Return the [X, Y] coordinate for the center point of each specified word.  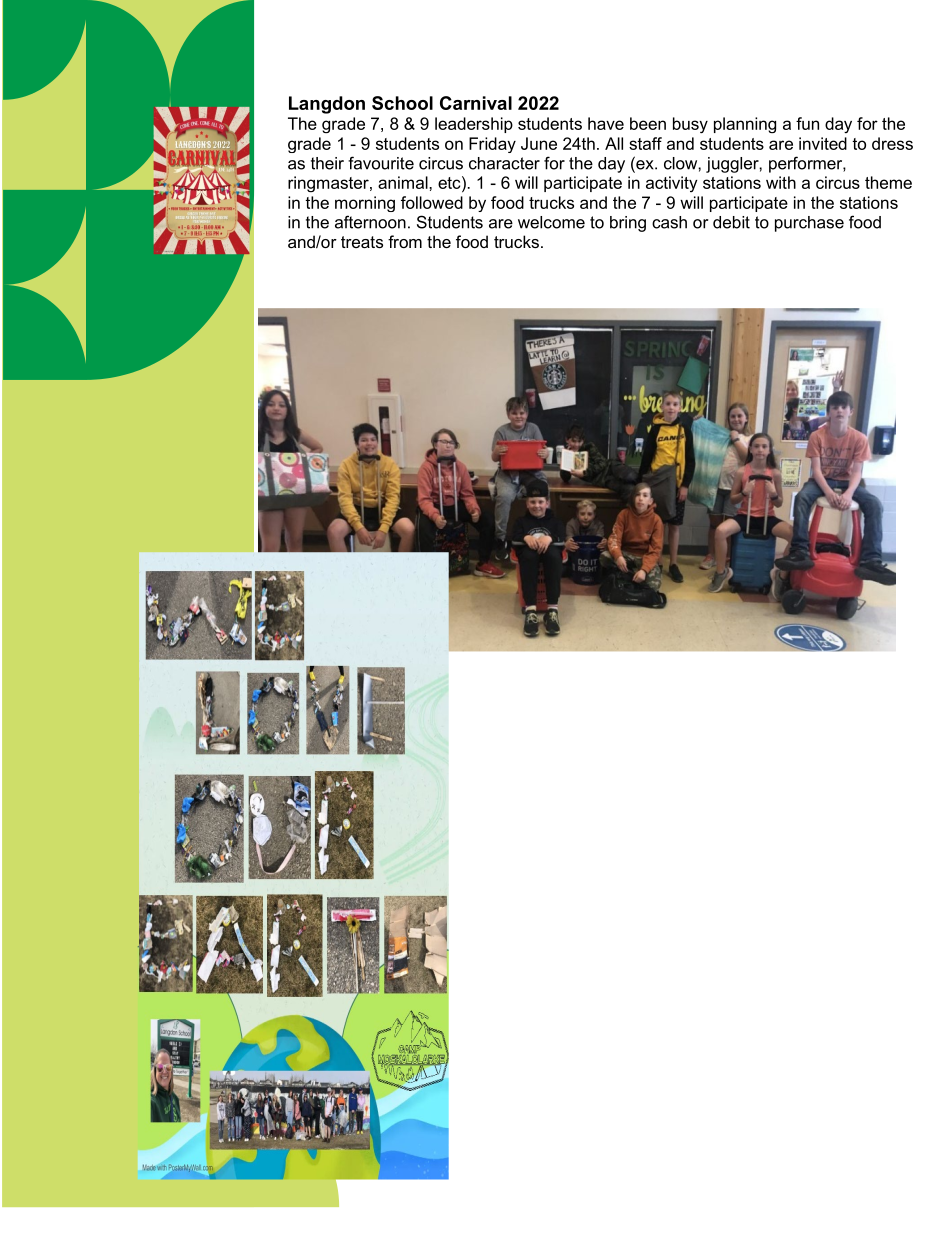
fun [807, 123]
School [402, 103]
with [781, 182]
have [606, 123]
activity [672, 184]
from [405, 241]
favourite [381, 163]
